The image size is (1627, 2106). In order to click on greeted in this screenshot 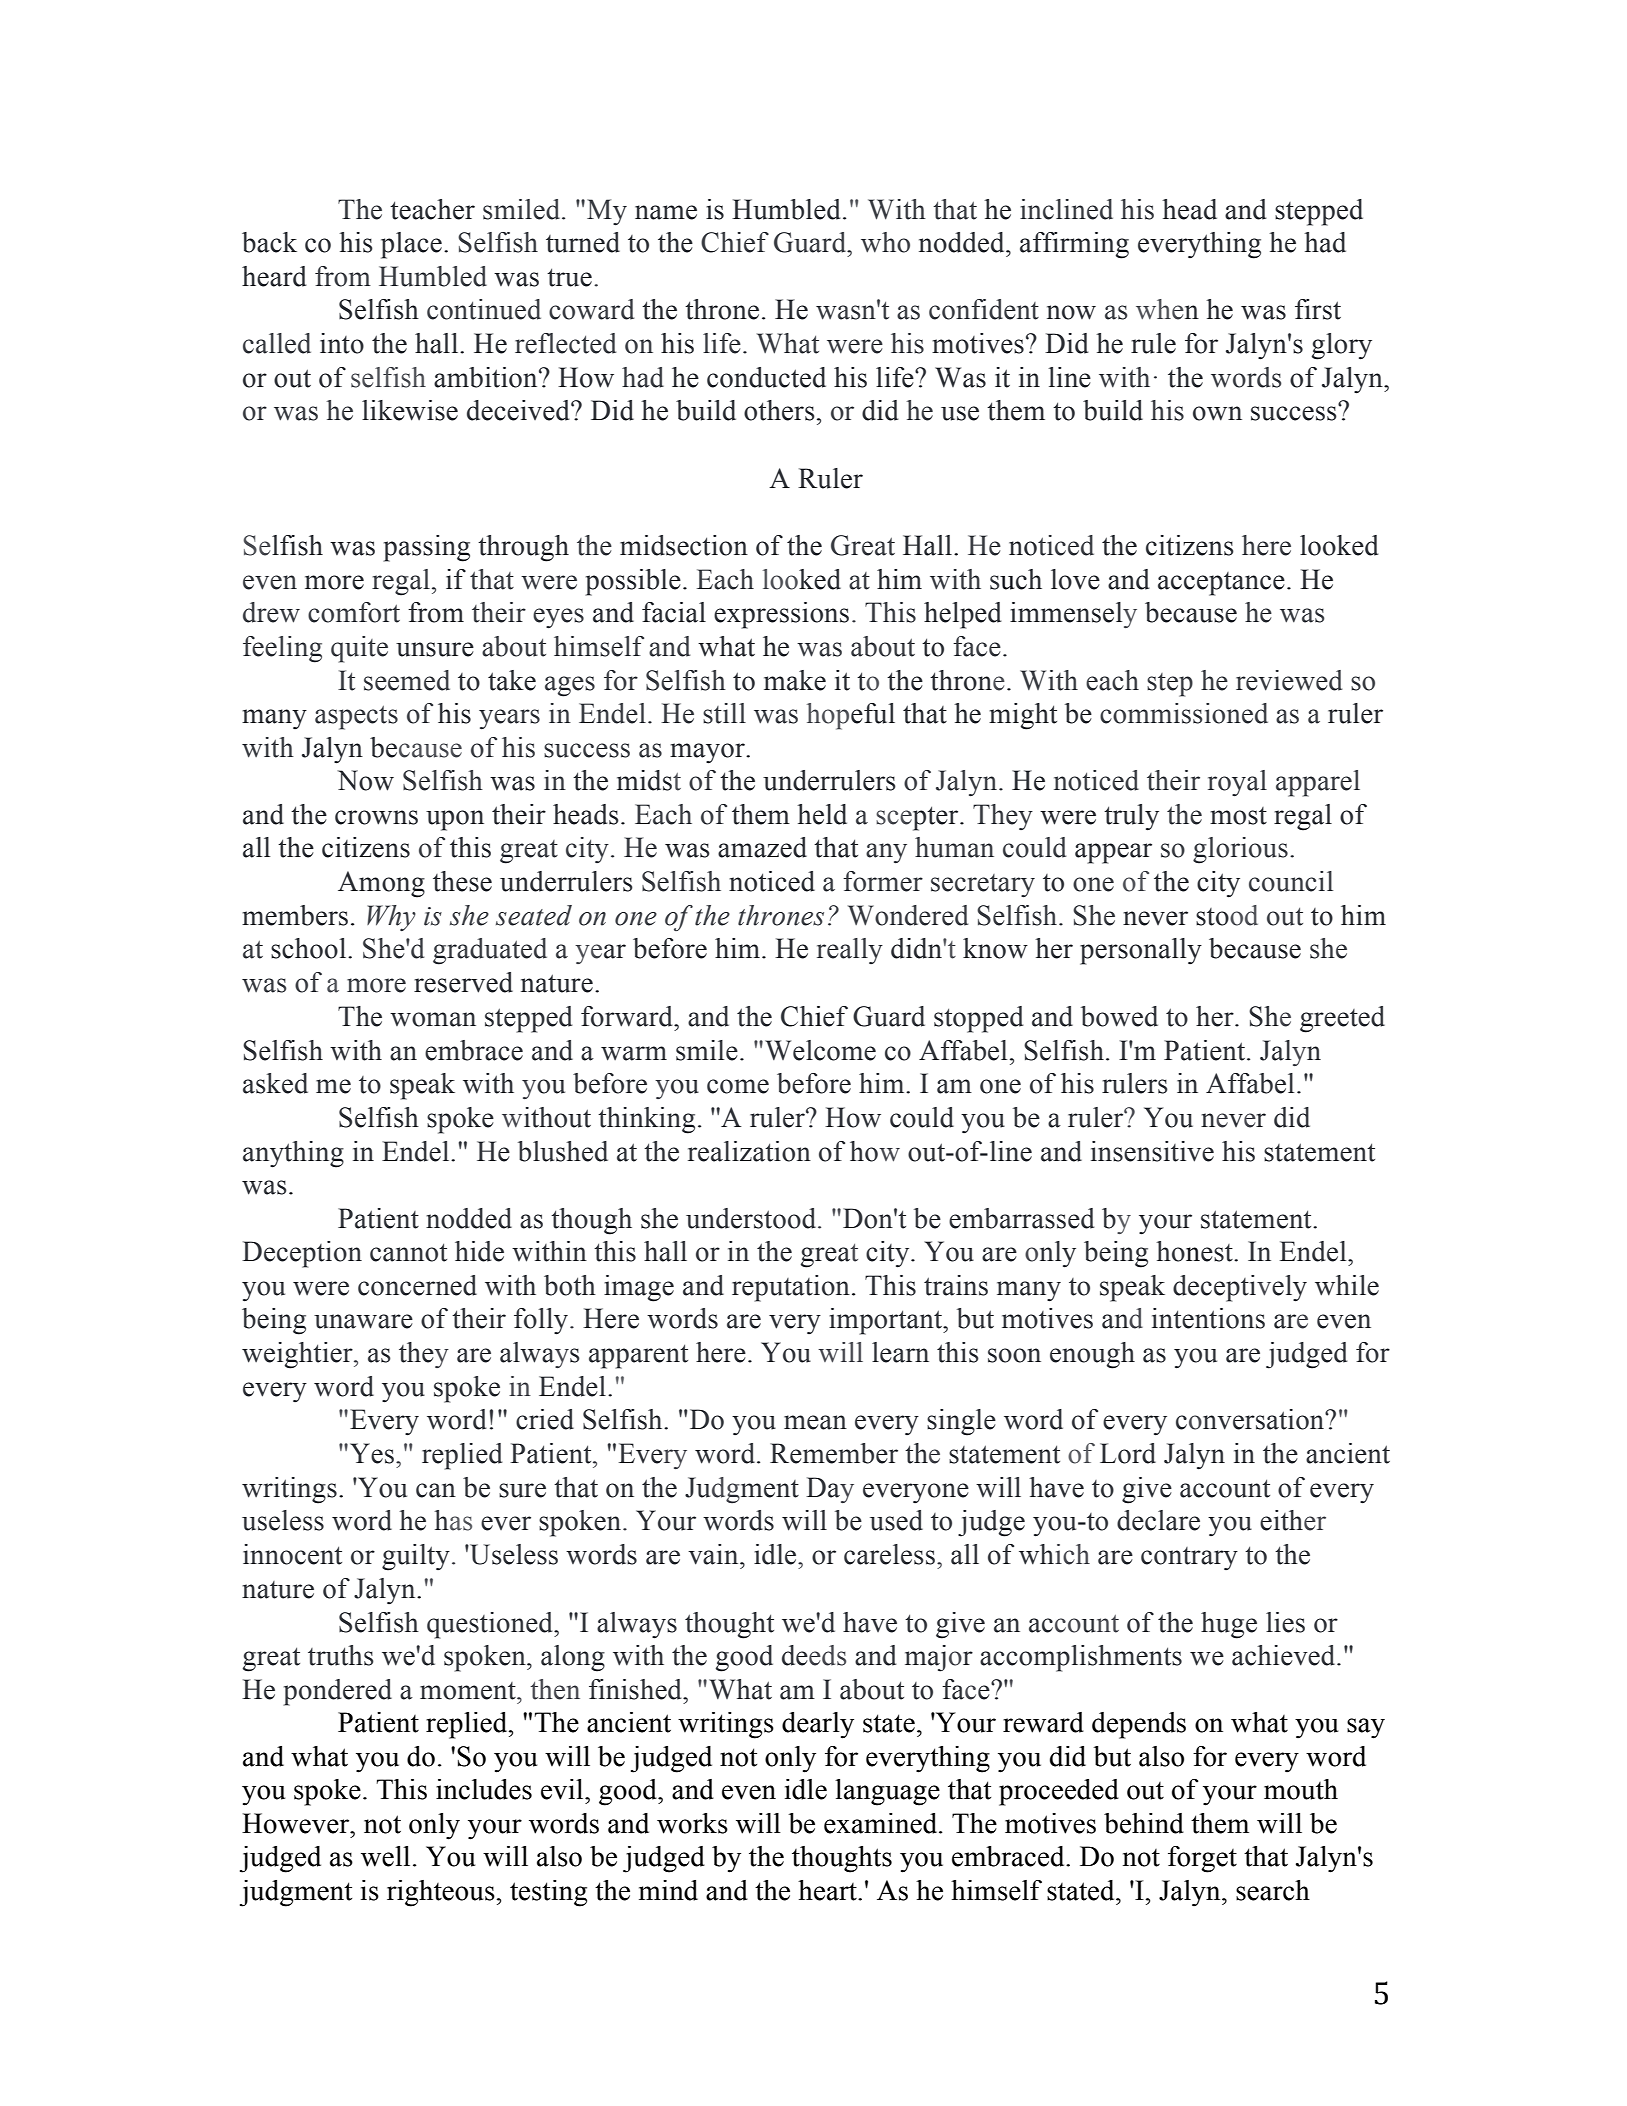, I will do `click(1342, 1019)`.
